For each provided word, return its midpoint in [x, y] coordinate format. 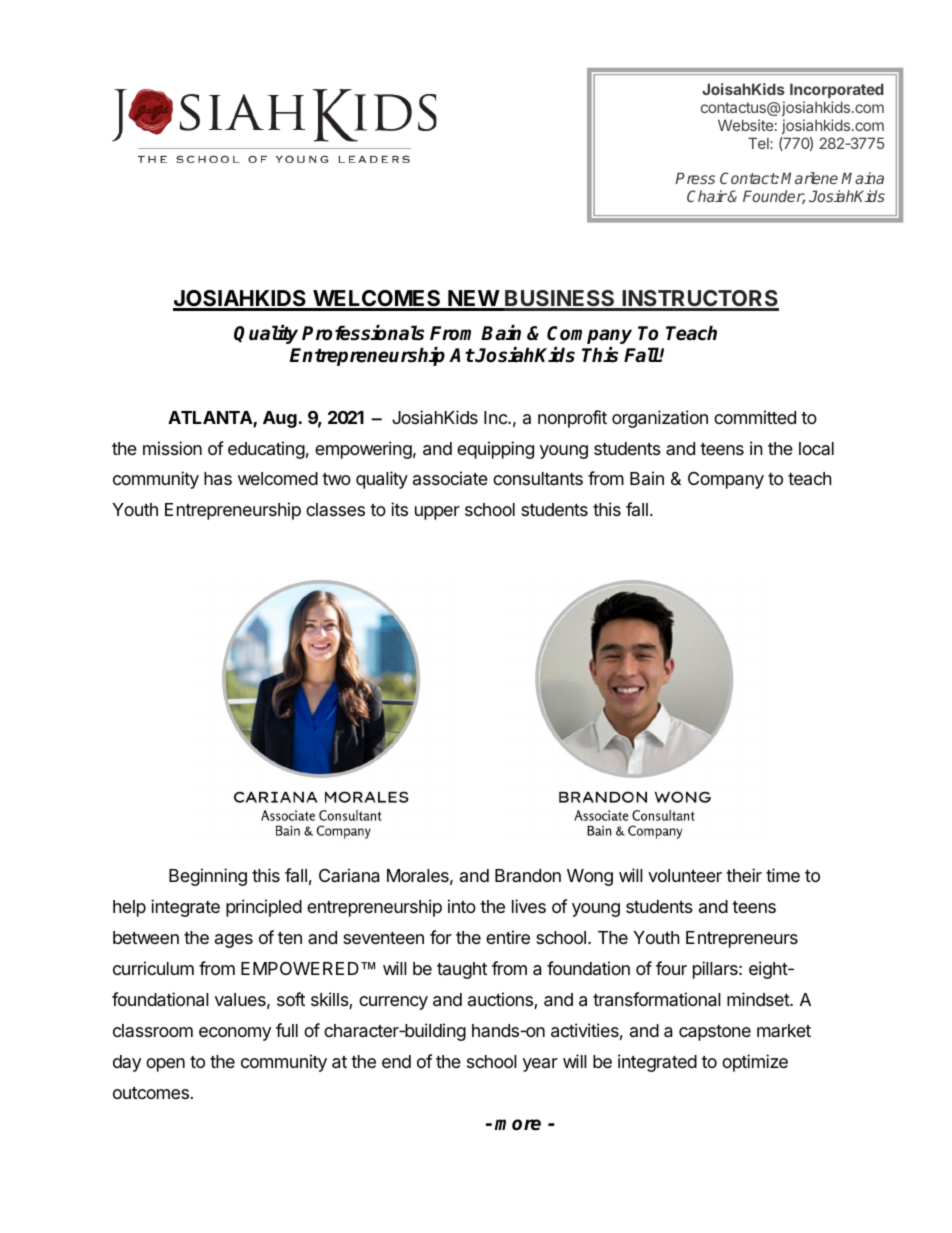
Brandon [528, 875]
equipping [495, 450]
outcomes [151, 1093]
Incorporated [837, 90]
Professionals [363, 333]
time [783, 875]
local [816, 448]
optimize [755, 1063]
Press [695, 178]
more [517, 1125]
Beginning [208, 877]
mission [172, 448]
